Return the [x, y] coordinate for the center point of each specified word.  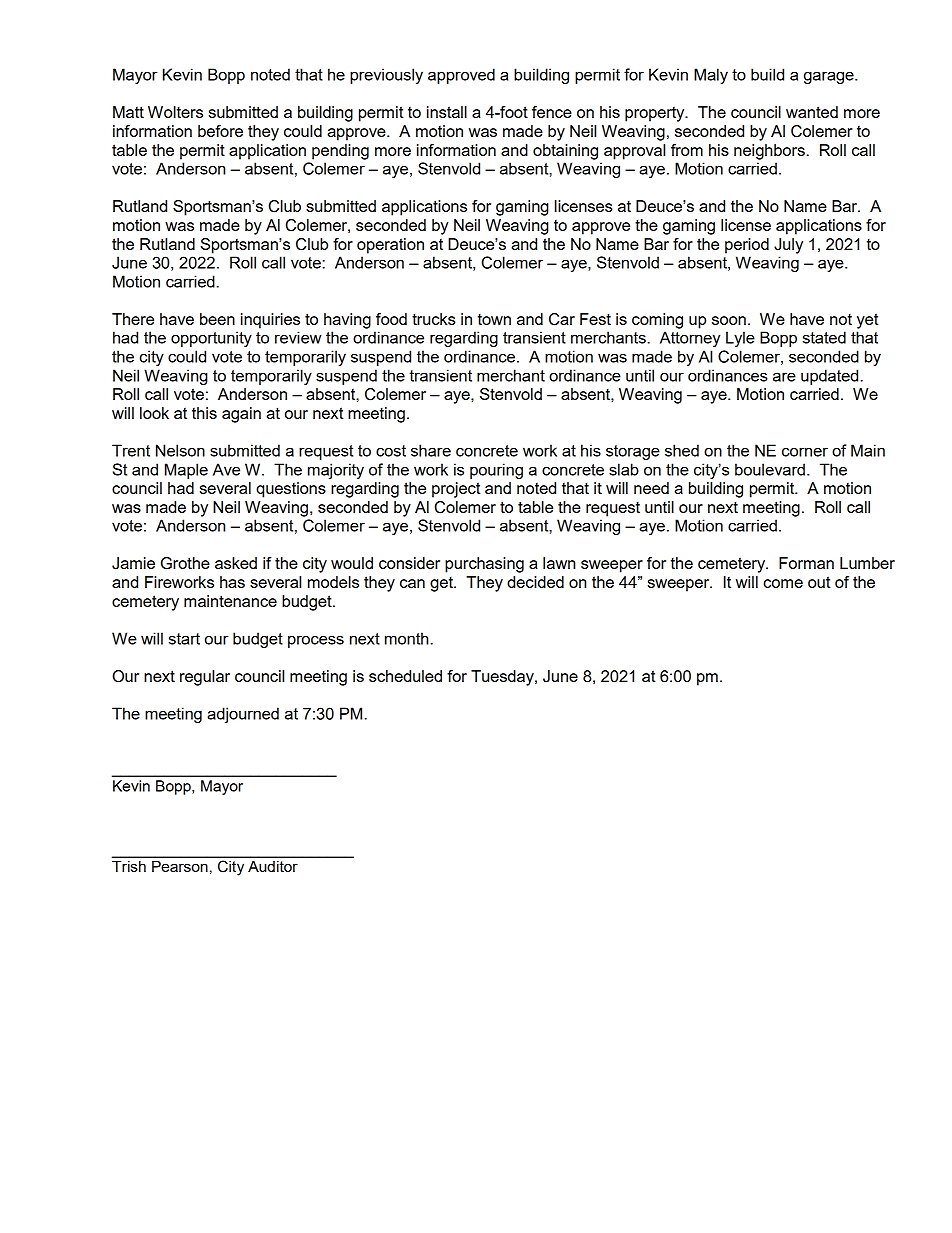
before [220, 131]
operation [390, 246]
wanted [812, 112]
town [494, 319]
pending [340, 152]
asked [236, 563]
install [447, 112]
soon [729, 320]
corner [805, 452]
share [431, 450]
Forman [806, 563]
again [241, 415]
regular [205, 678]
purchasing [484, 565]
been [217, 319]
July [788, 246]
